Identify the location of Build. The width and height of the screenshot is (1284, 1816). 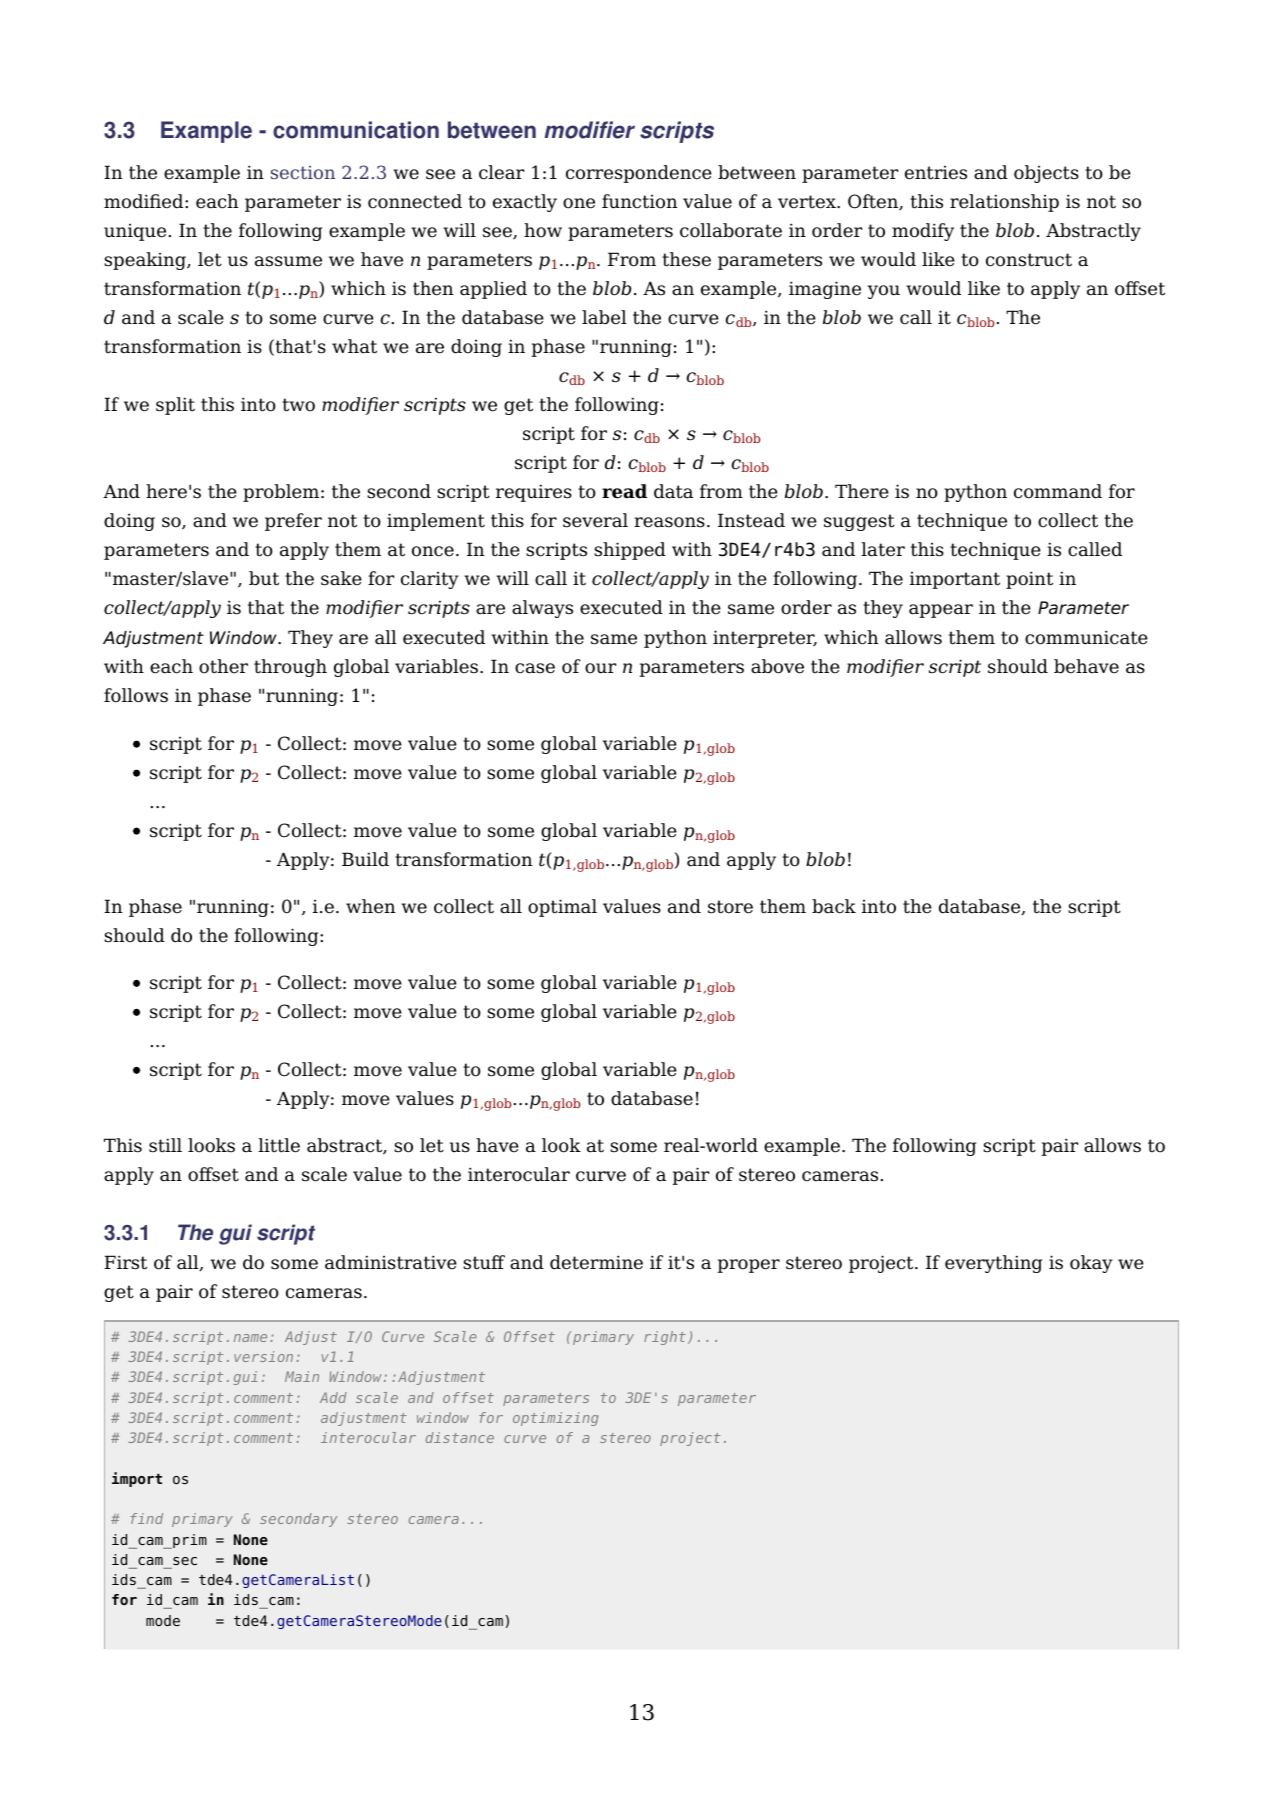
(365, 859).
